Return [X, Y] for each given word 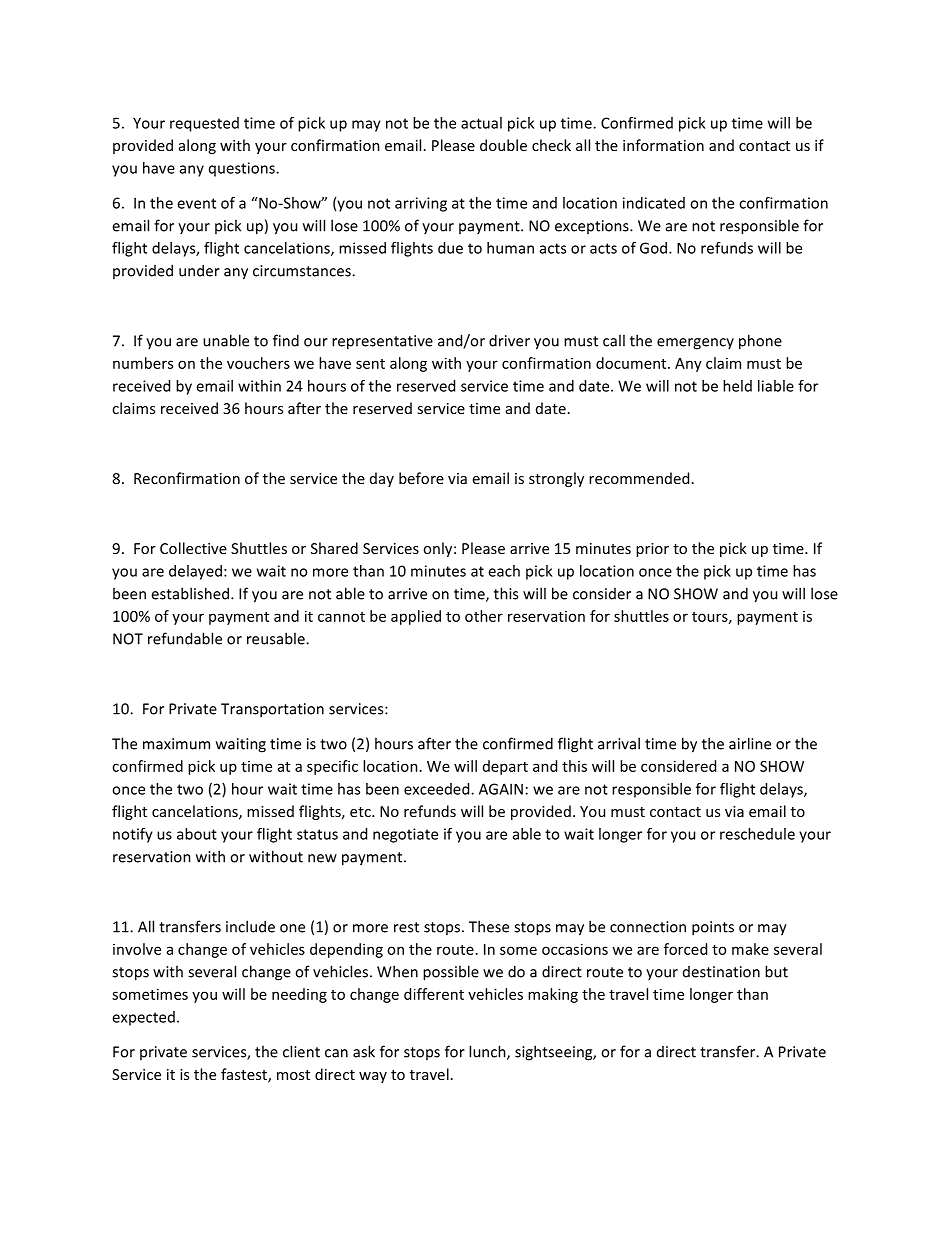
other [484, 616]
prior [652, 550]
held [737, 386]
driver [509, 340]
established [190, 593]
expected [143, 1018]
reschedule [757, 834]
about [197, 834]
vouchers [258, 363]
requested [204, 124]
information [663, 145]
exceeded [438, 789]
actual [481, 123]
